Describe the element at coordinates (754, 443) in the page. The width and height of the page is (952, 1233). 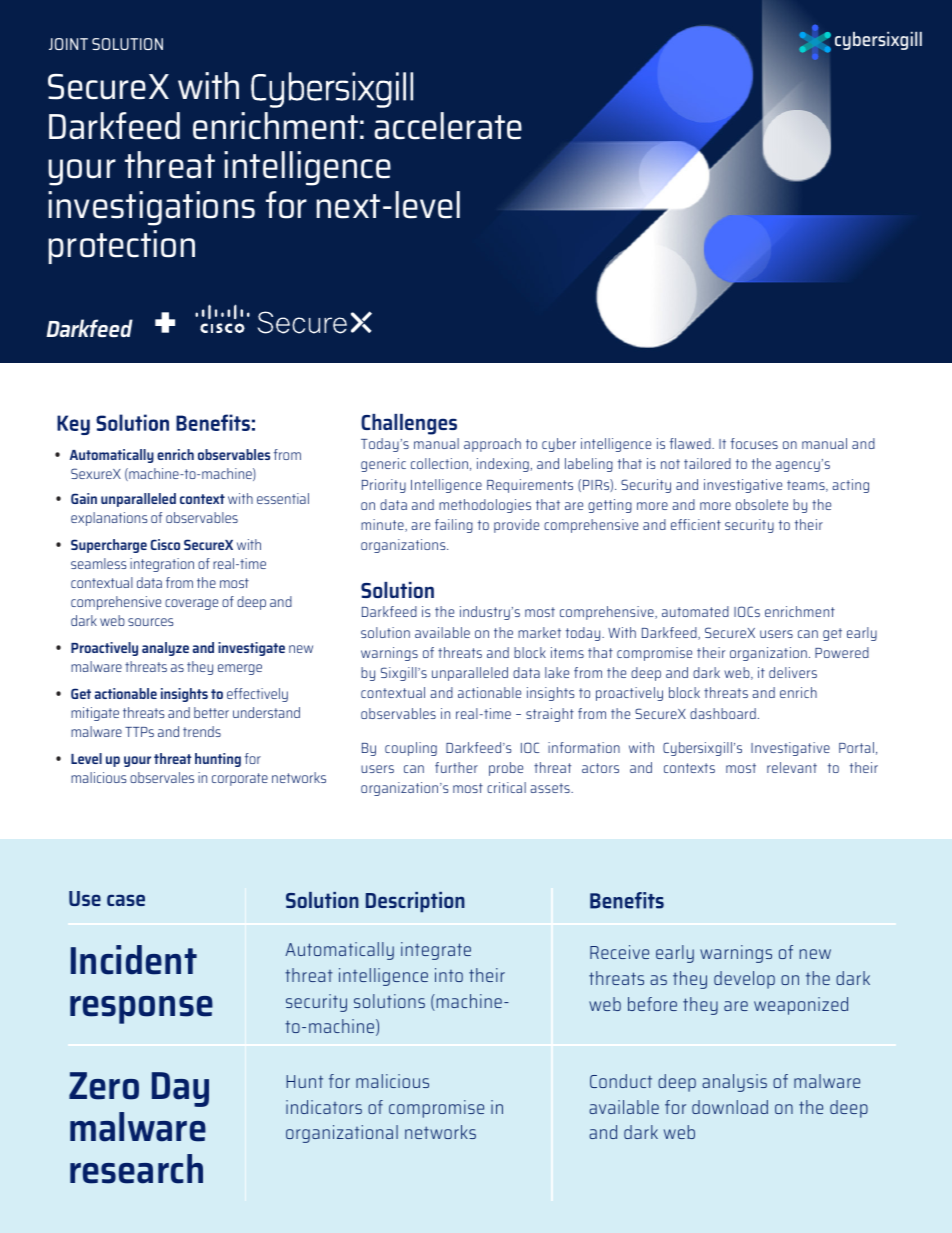
I see `focuses` at that location.
